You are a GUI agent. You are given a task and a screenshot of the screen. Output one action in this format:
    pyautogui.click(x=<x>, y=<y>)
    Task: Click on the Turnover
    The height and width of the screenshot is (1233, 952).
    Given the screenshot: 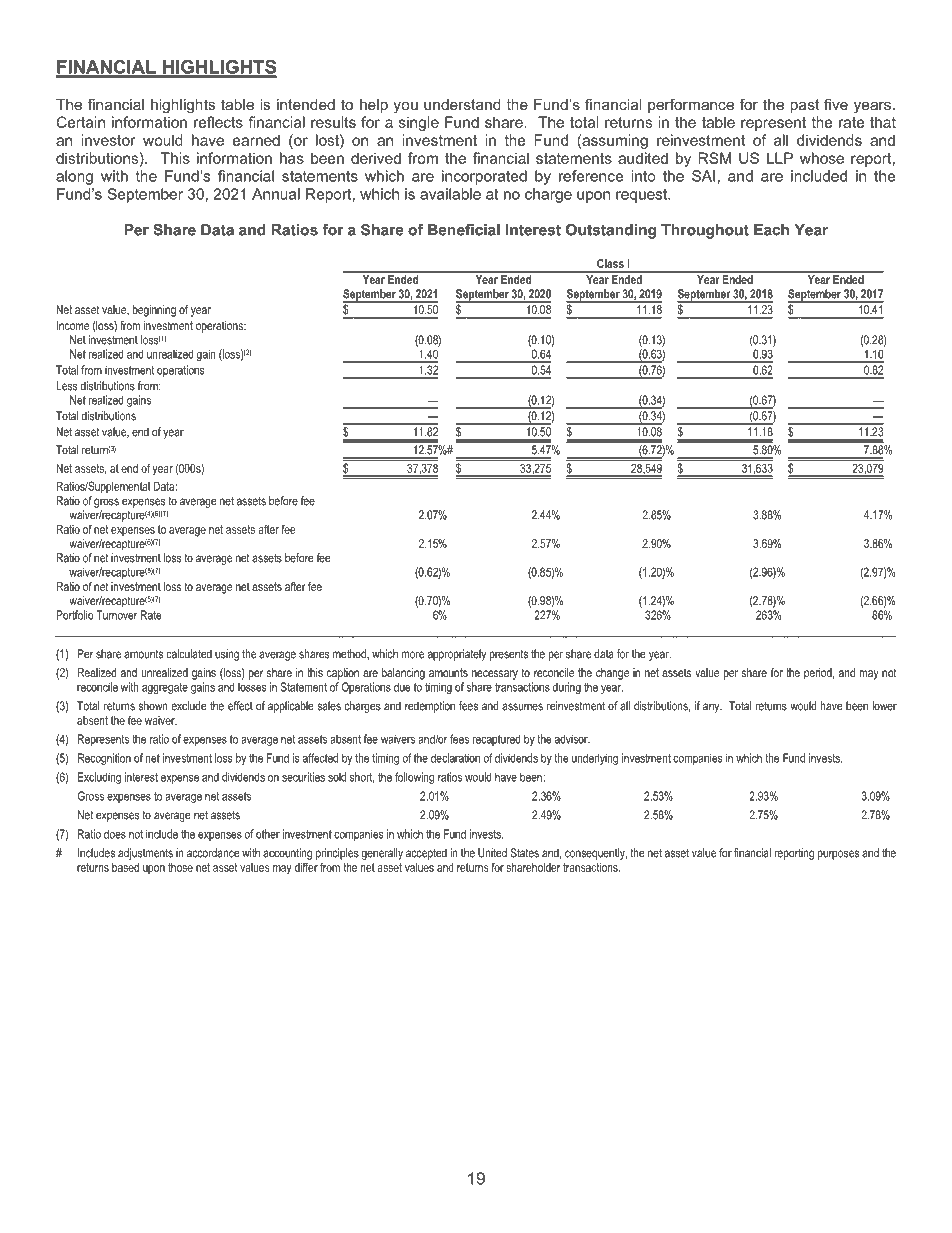 What is the action you would take?
    pyautogui.click(x=116, y=615)
